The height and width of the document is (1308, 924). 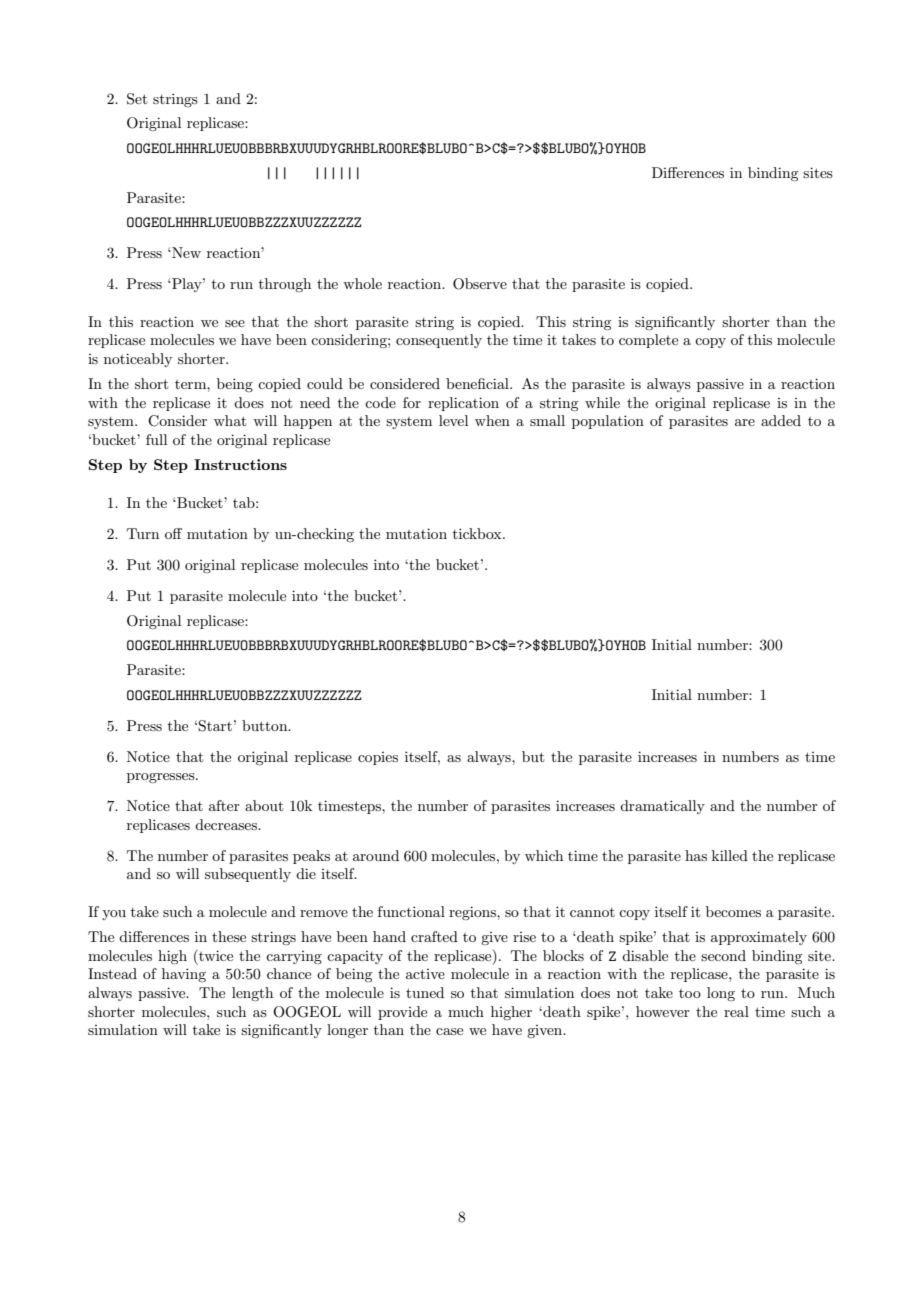 What do you see at coordinates (230, 420) in the document?
I see `what` at bounding box center [230, 420].
